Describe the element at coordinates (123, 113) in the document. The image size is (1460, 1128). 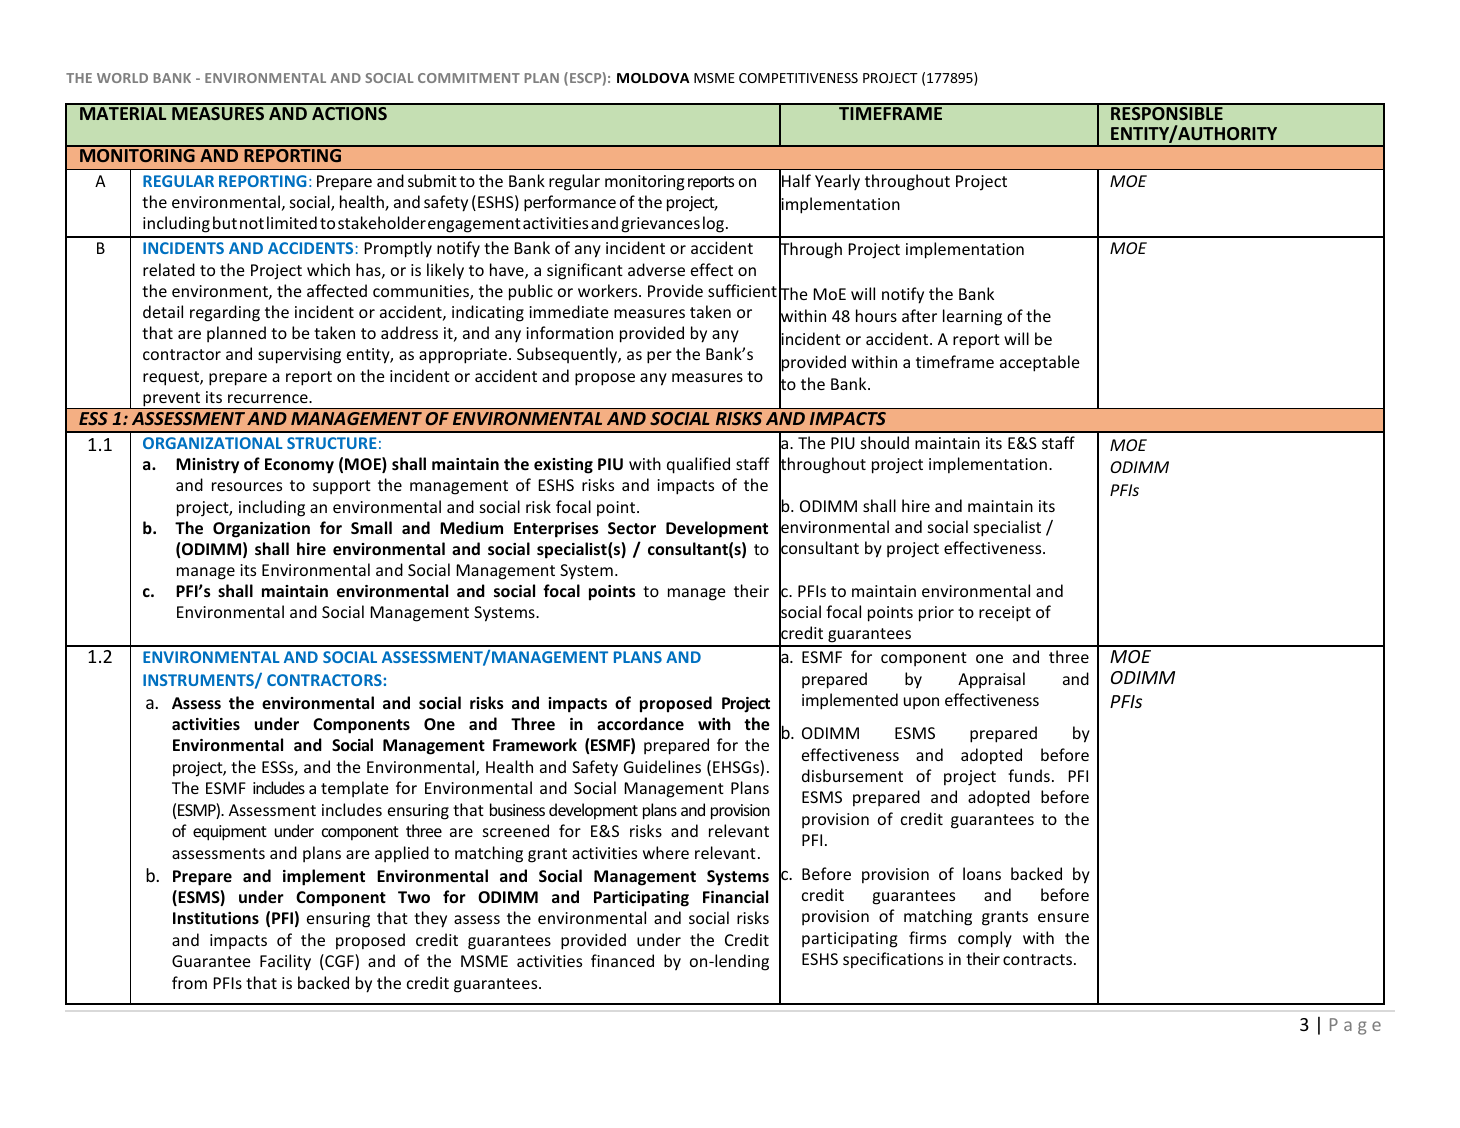
I see `MATERIAL` at that location.
